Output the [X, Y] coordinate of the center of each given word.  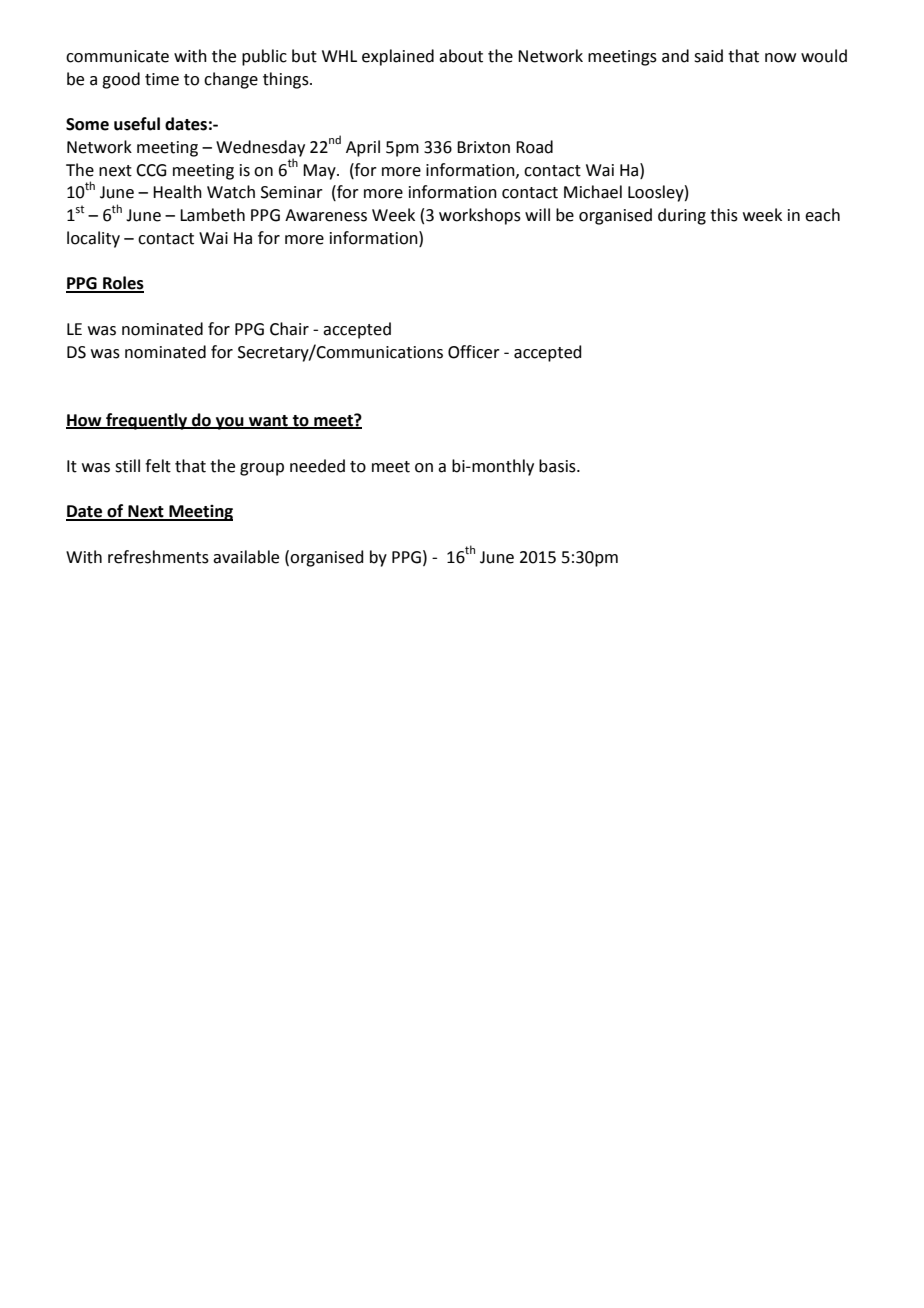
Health [177, 192]
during [682, 216]
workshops [480, 216]
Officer [474, 352]
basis [558, 466]
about [461, 56]
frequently [147, 421]
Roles [122, 284]
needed [317, 466]
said [708, 56]
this [724, 215]
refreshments [158, 557]
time [162, 79]
